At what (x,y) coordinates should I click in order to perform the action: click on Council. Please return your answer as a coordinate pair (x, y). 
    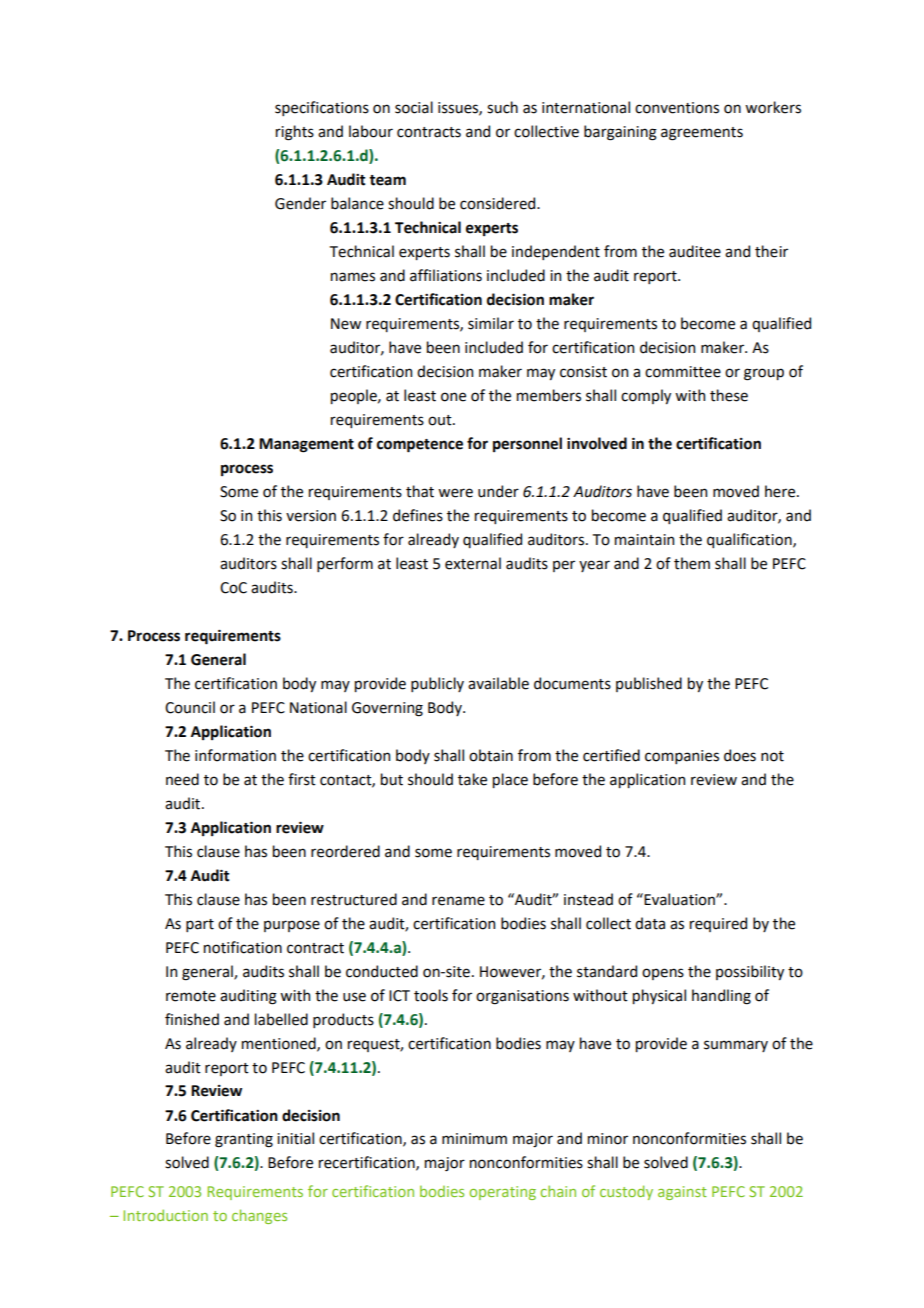
    Looking at the image, I should click on (190, 707).
